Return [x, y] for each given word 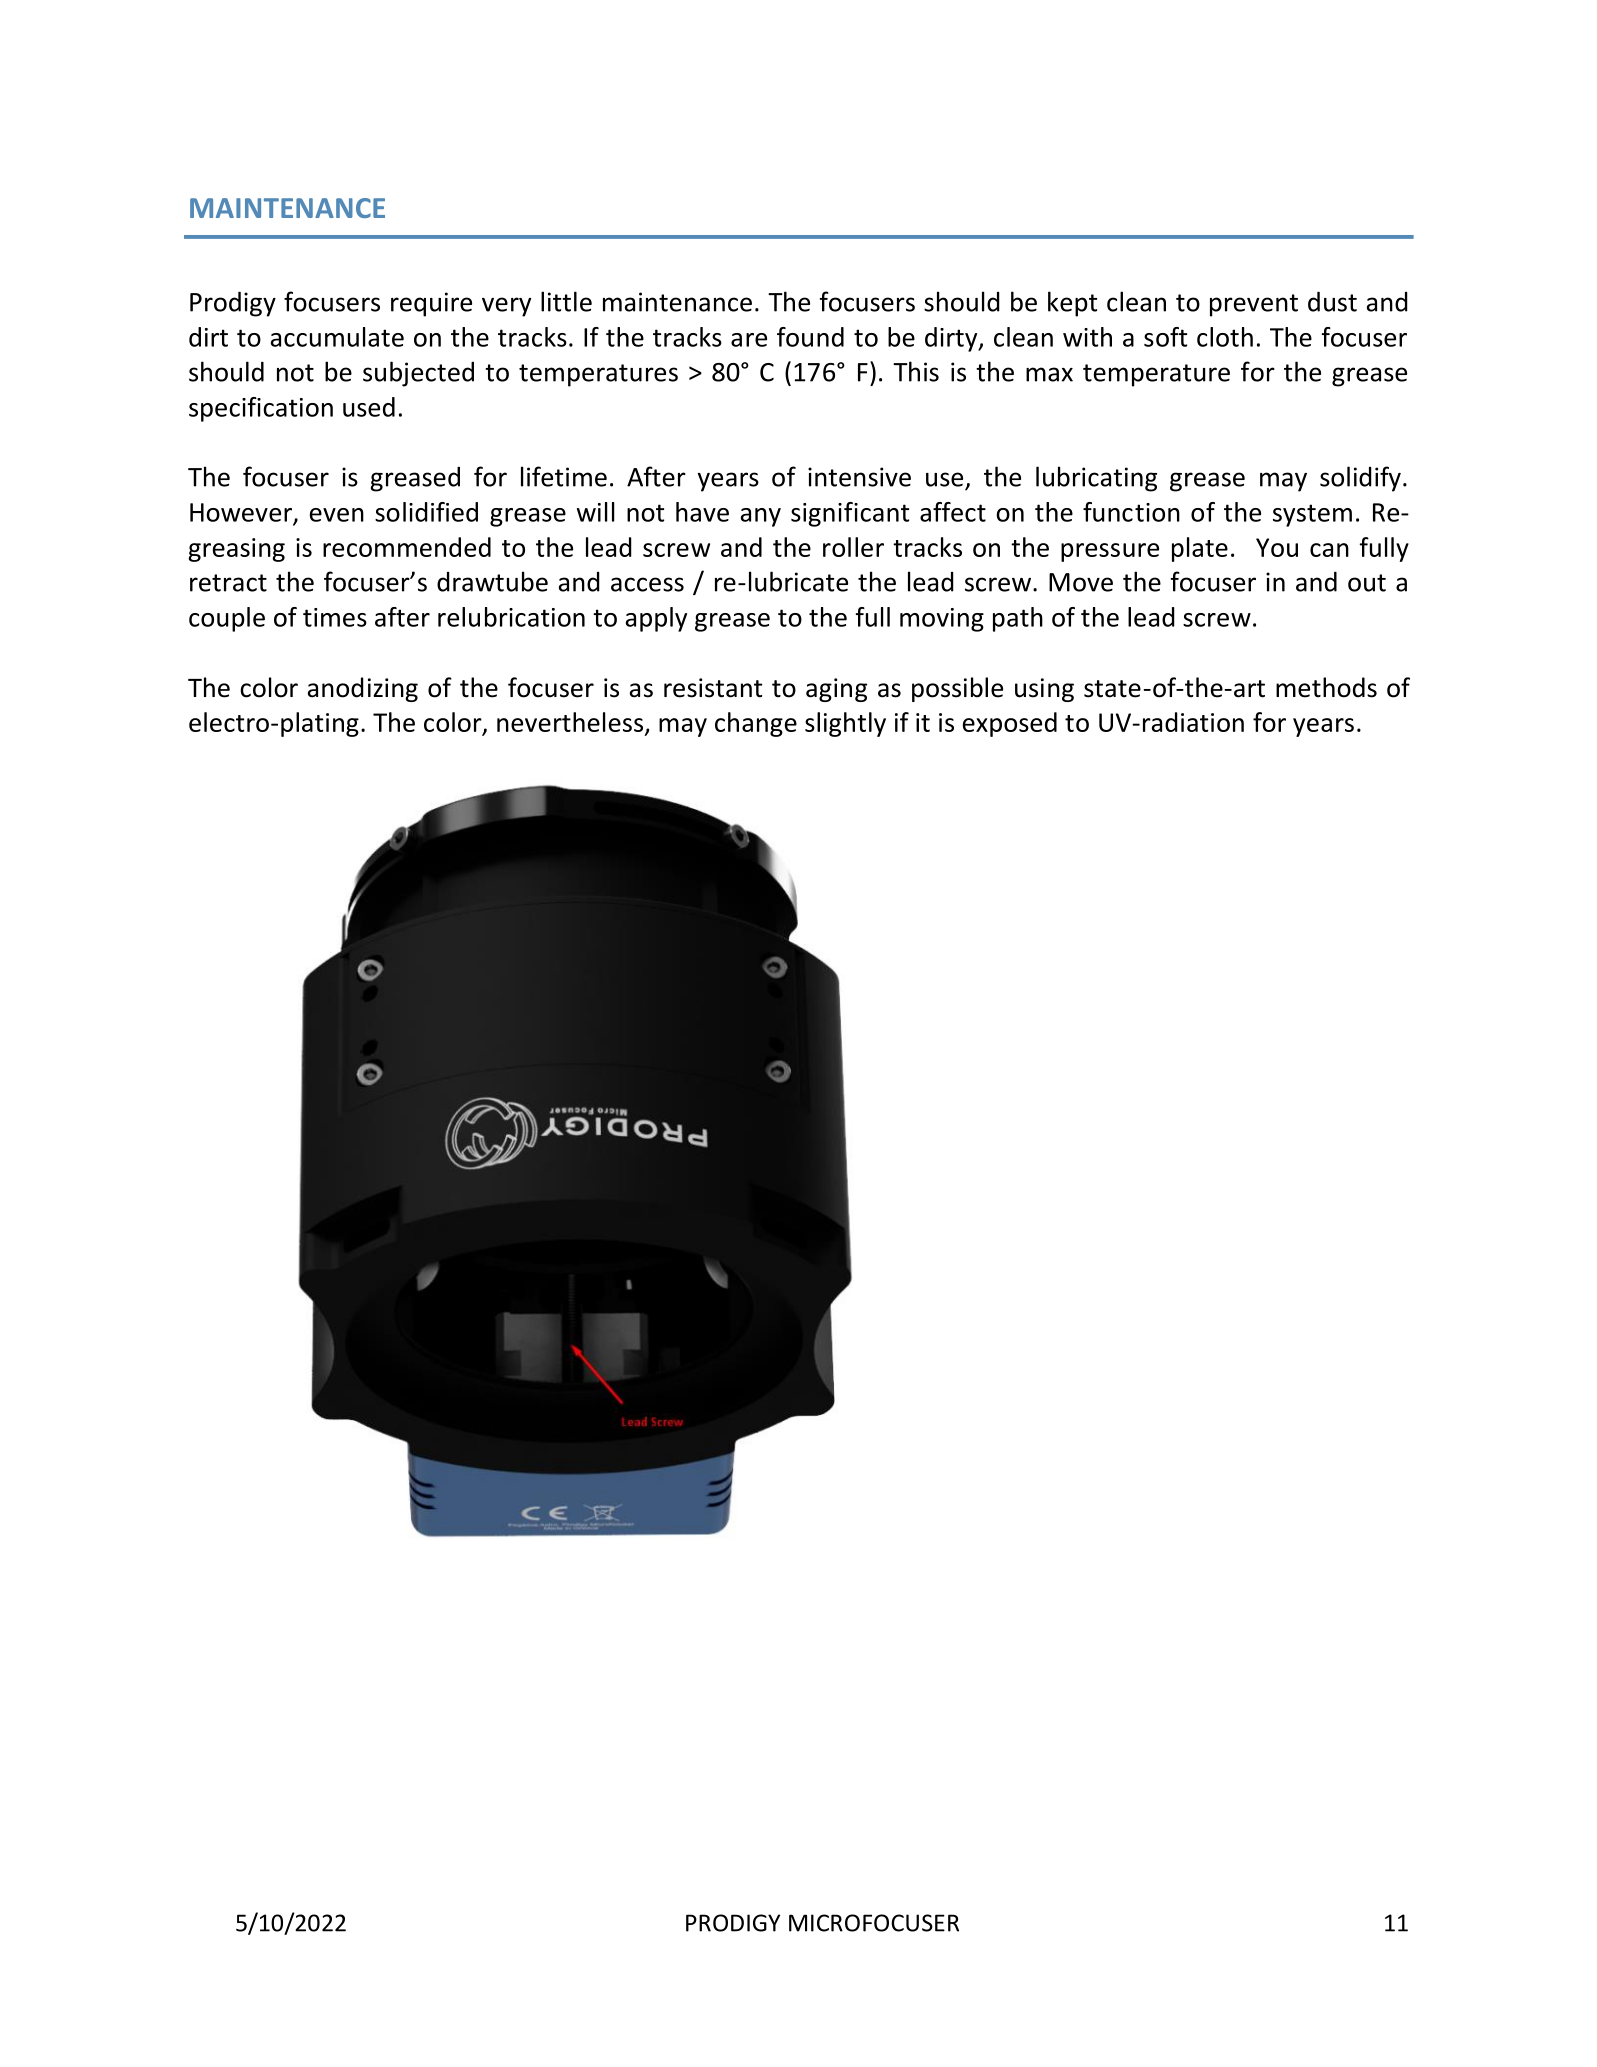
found [810, 337]
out [1367, 583]
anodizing [363, 689]
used [369, 407]
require [431, 304]
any [761, 517]
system [1312, 515]
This [916, 371]
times [335, 617]
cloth [1225, 337]
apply [656, 619]
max [1049, 374]
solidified [426, 512]
